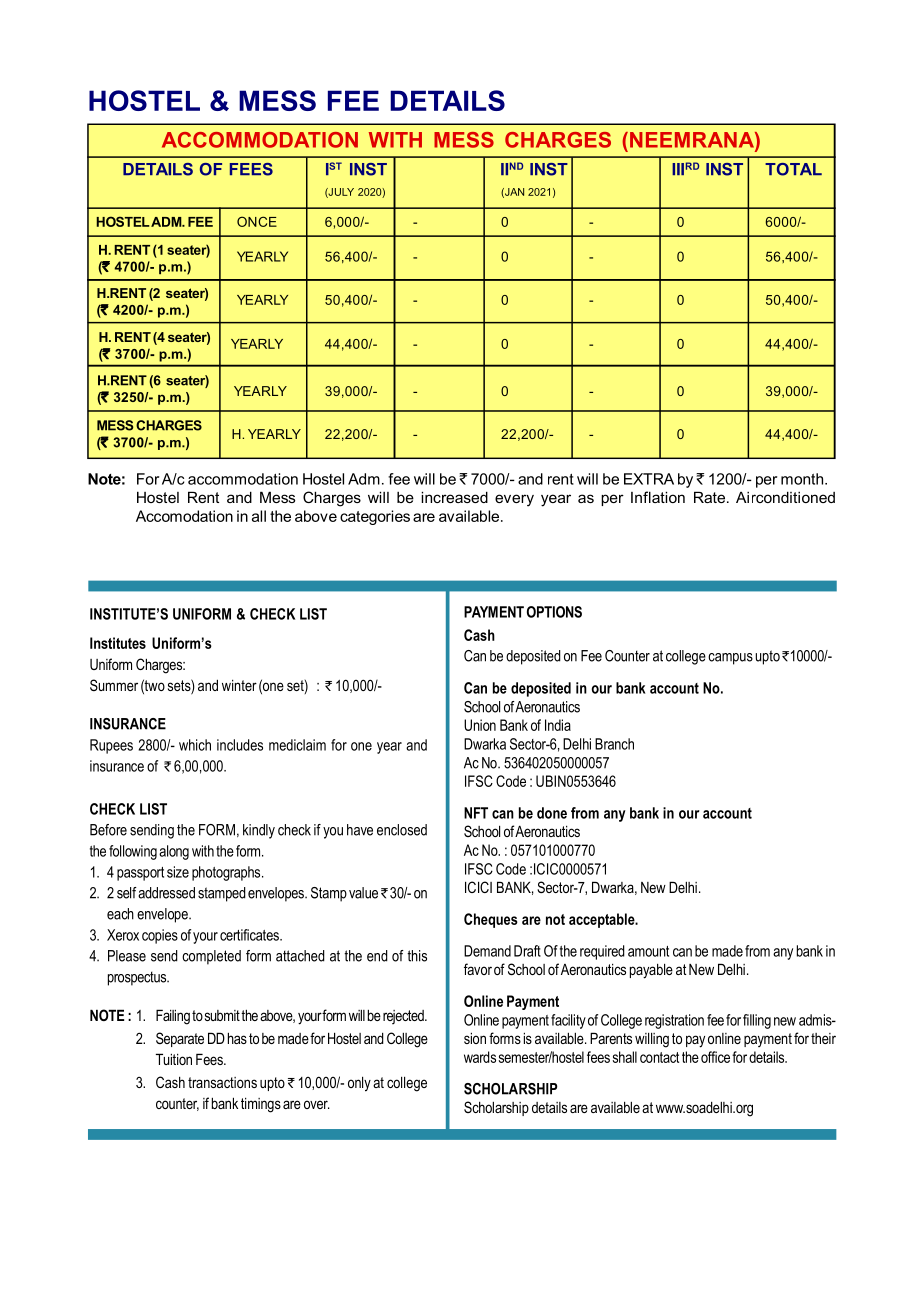 Image resolution: width=924 pixels, height=1308 pixels. Describe the element at coordinates (476, 813) in the screenshot. I see `NFT` at that location.
